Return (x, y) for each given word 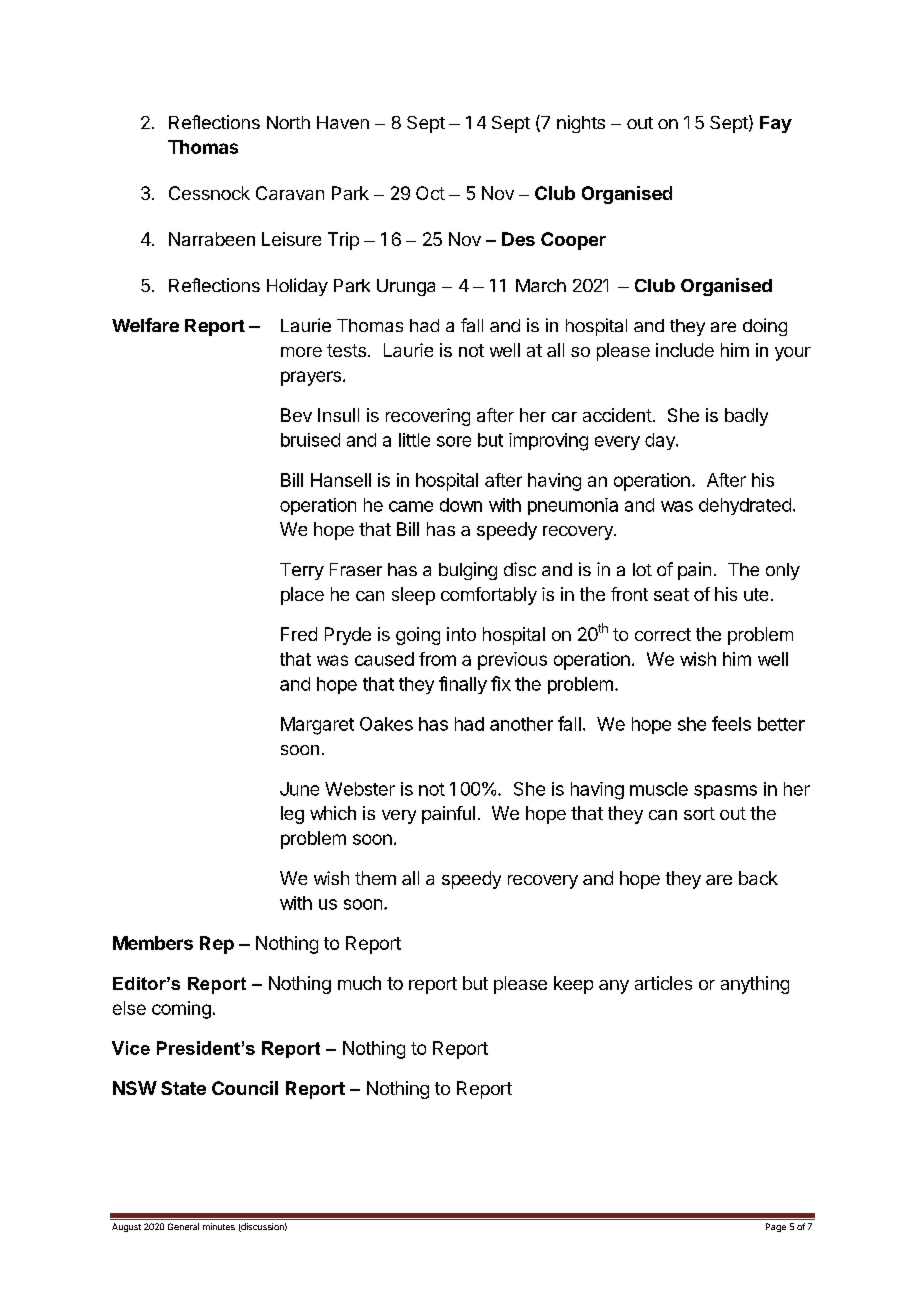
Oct (430, 193)
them (375, 878)
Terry (302, 571)
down (461, 505)
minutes (219, 1226)
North (288, 122)
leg (292, 815)
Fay (776, 124)
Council (245, 1088)
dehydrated (745, 506)
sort (699, 813)
